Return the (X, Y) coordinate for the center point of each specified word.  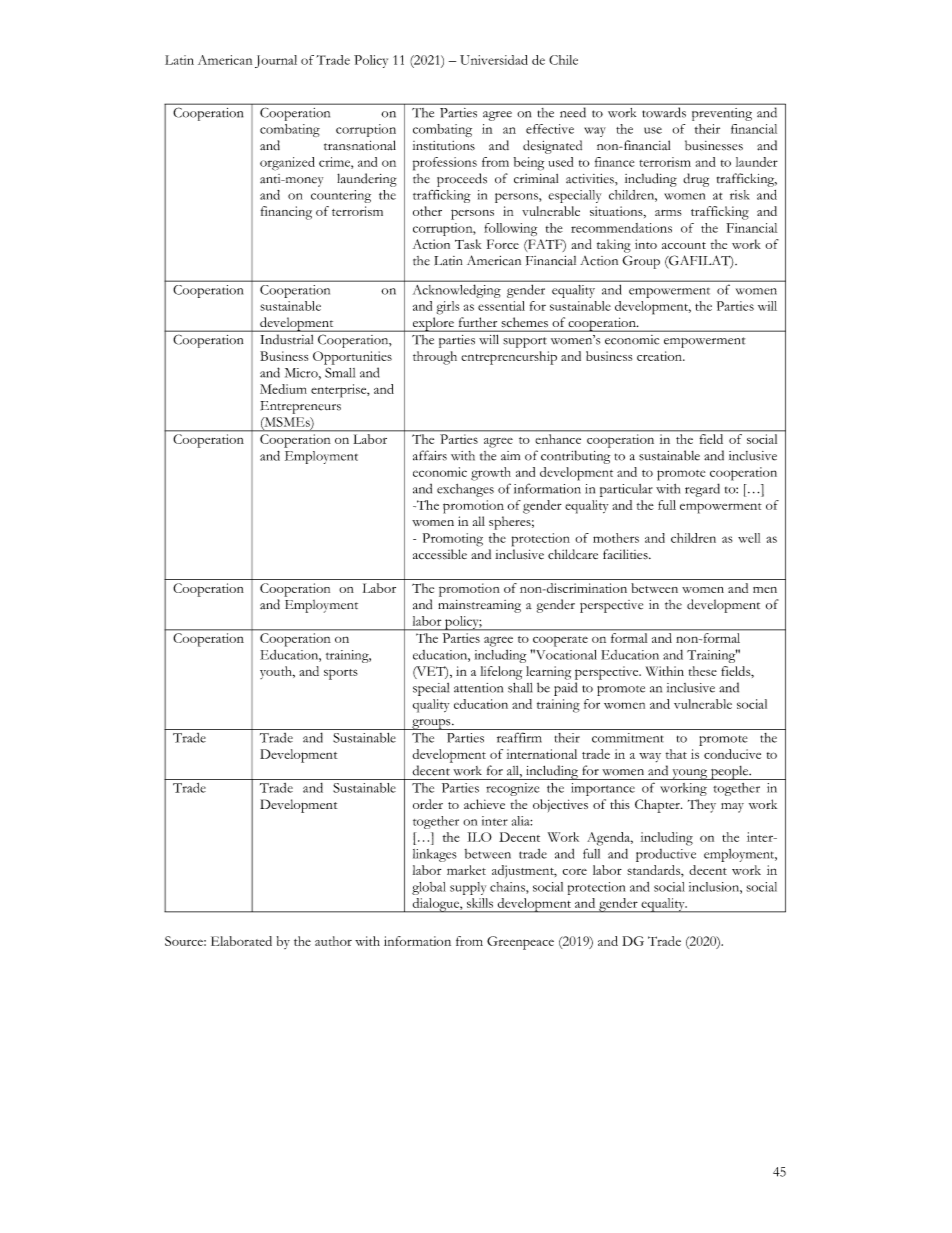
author (333, 941)
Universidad (494, 60)
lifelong (501, 673)
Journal (276, 61)
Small (340, 372)
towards (664, 112)
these (703, 671)
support (525, 342)
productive (666, 855)
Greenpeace (520, 943)
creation (660, 356)
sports (341, 674)
